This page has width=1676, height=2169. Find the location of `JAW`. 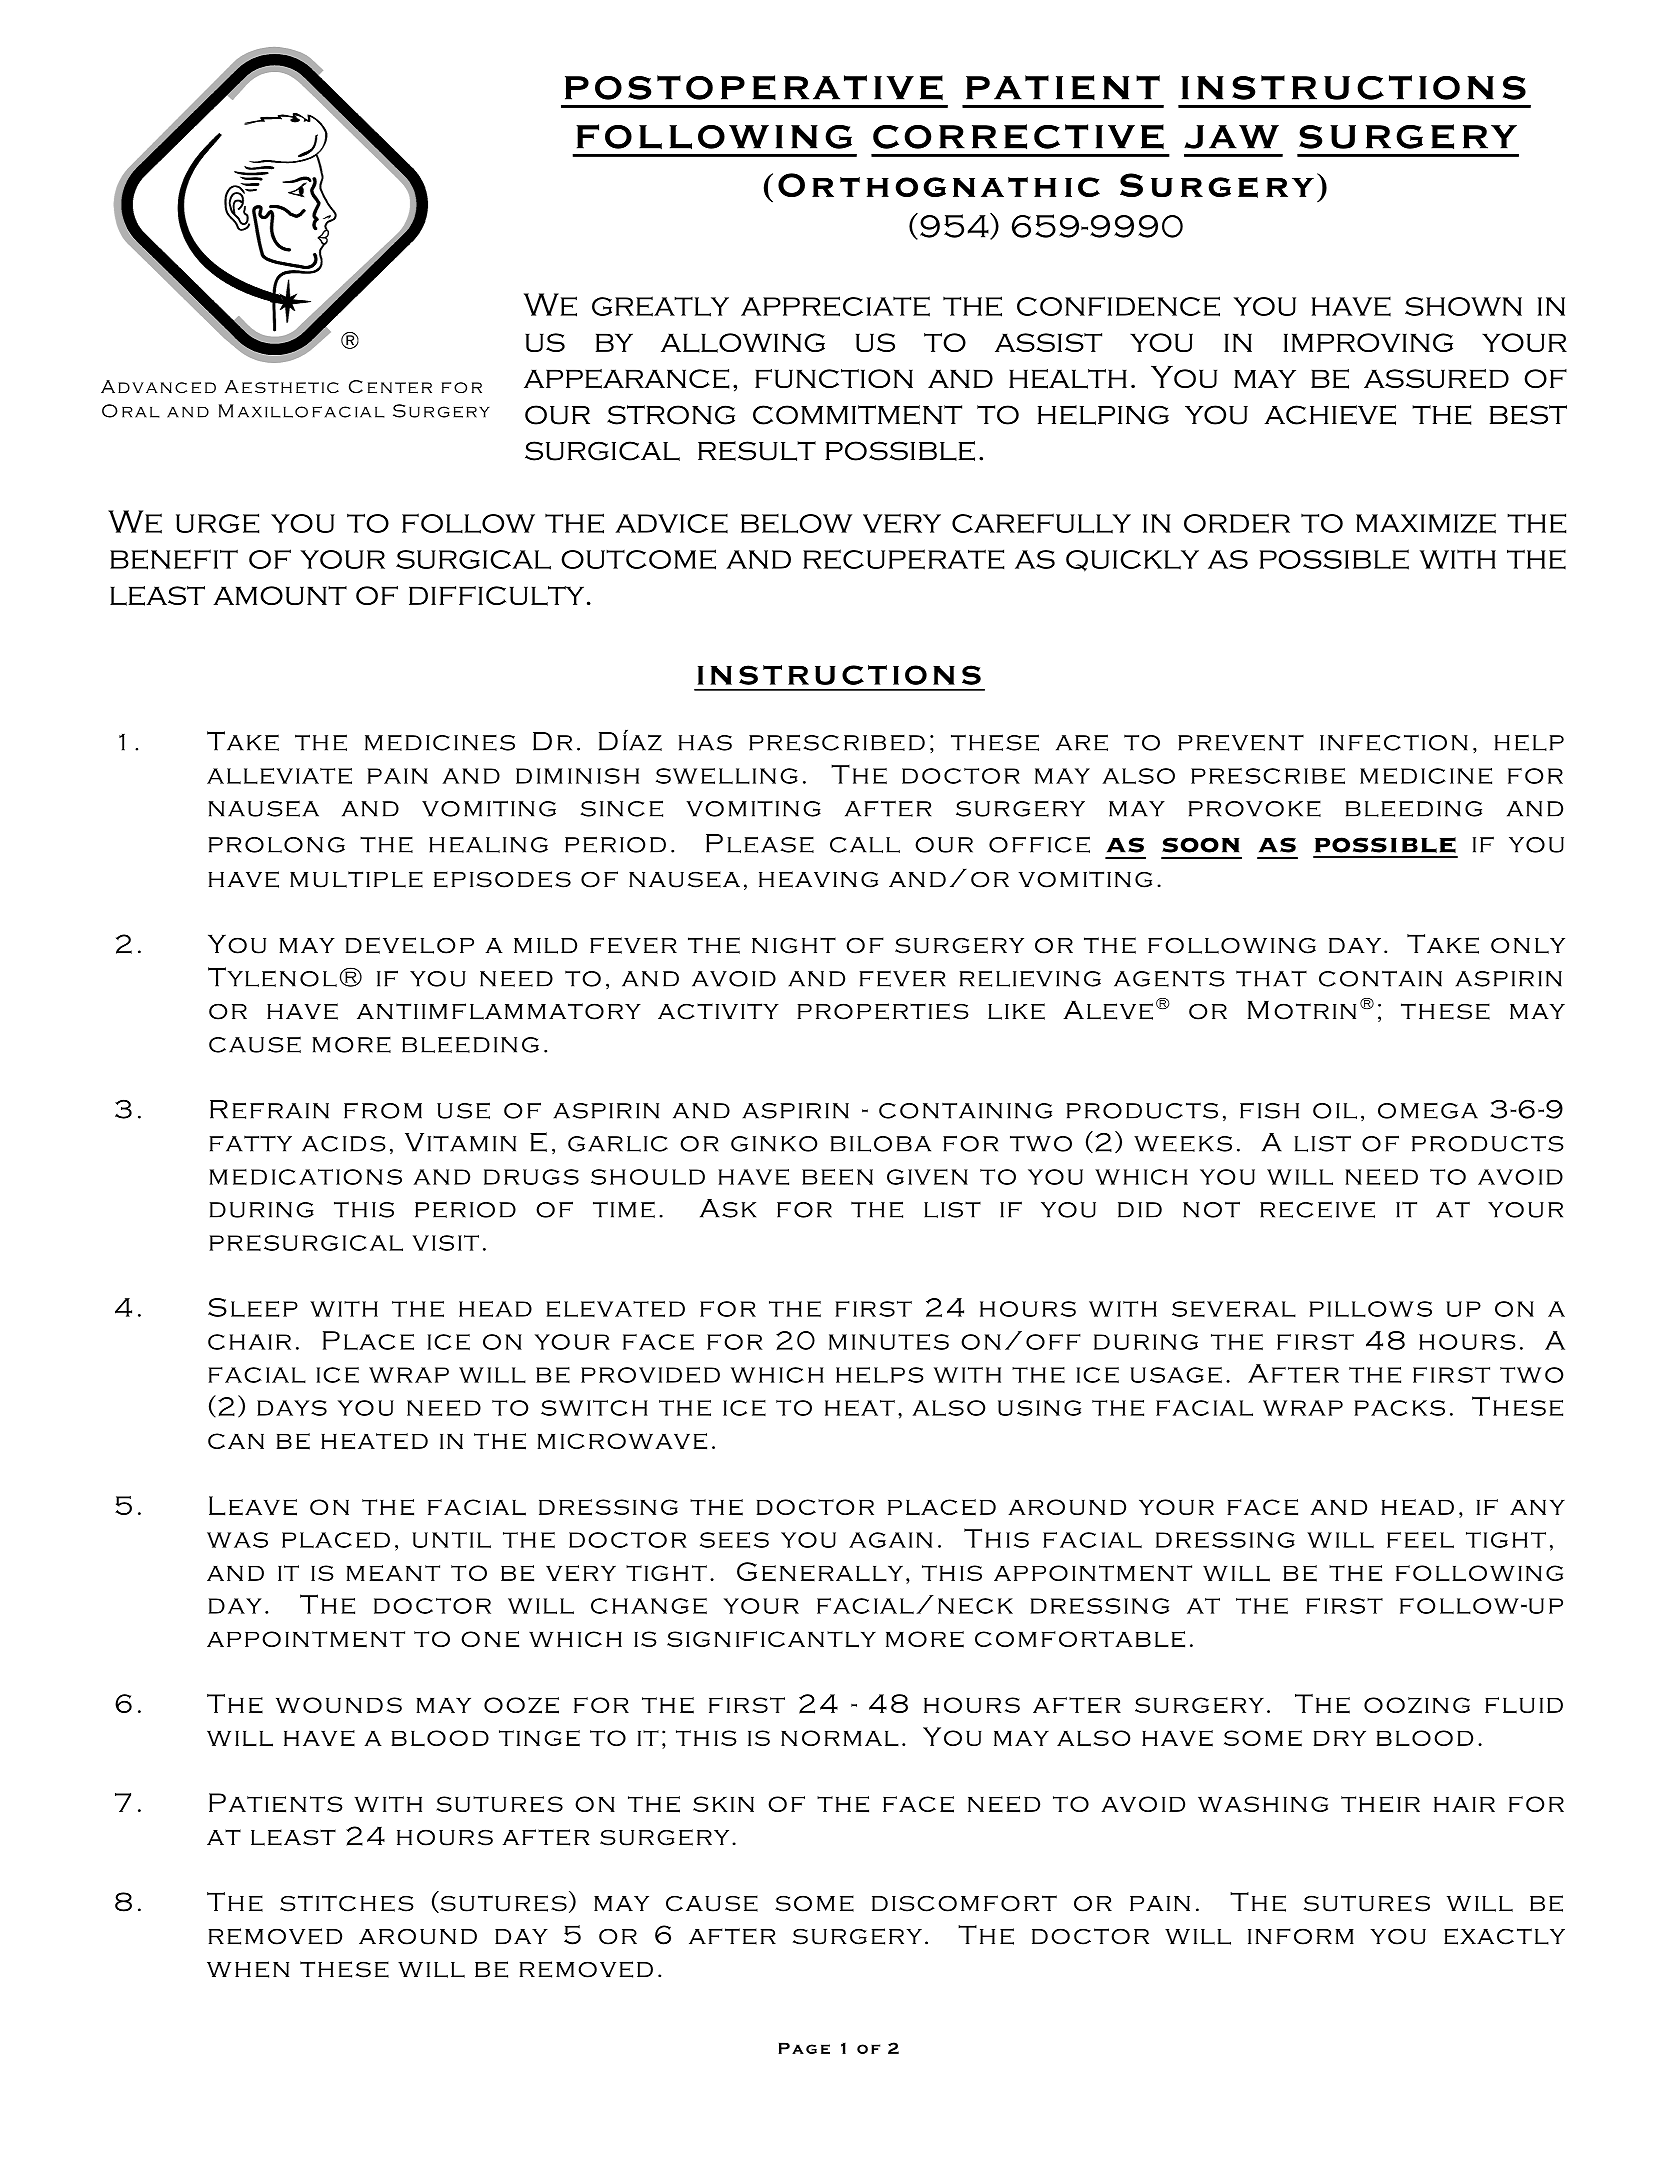

JAW is located at coordinates (1231, 137).
